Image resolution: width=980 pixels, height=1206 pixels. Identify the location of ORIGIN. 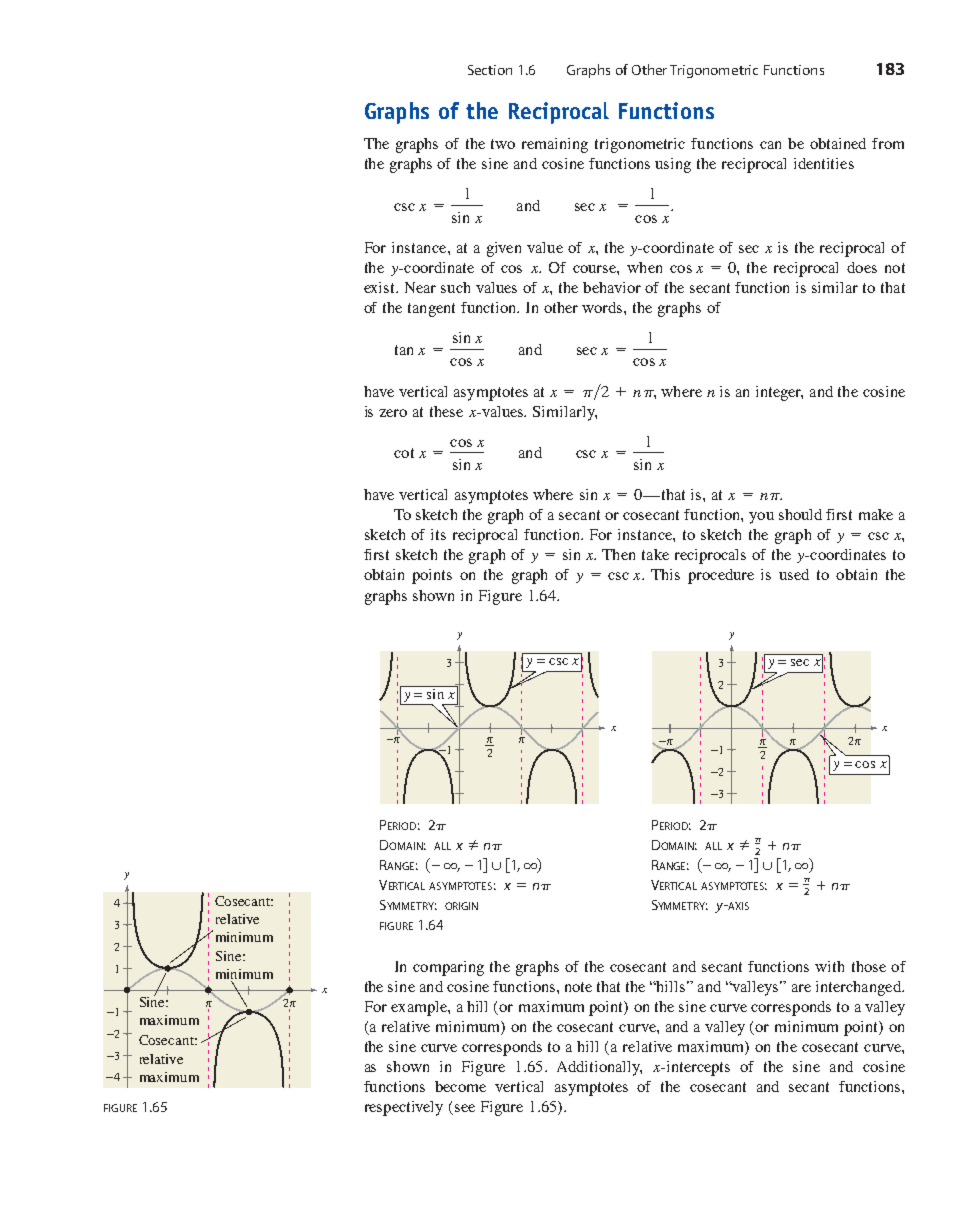
(461, 906).
